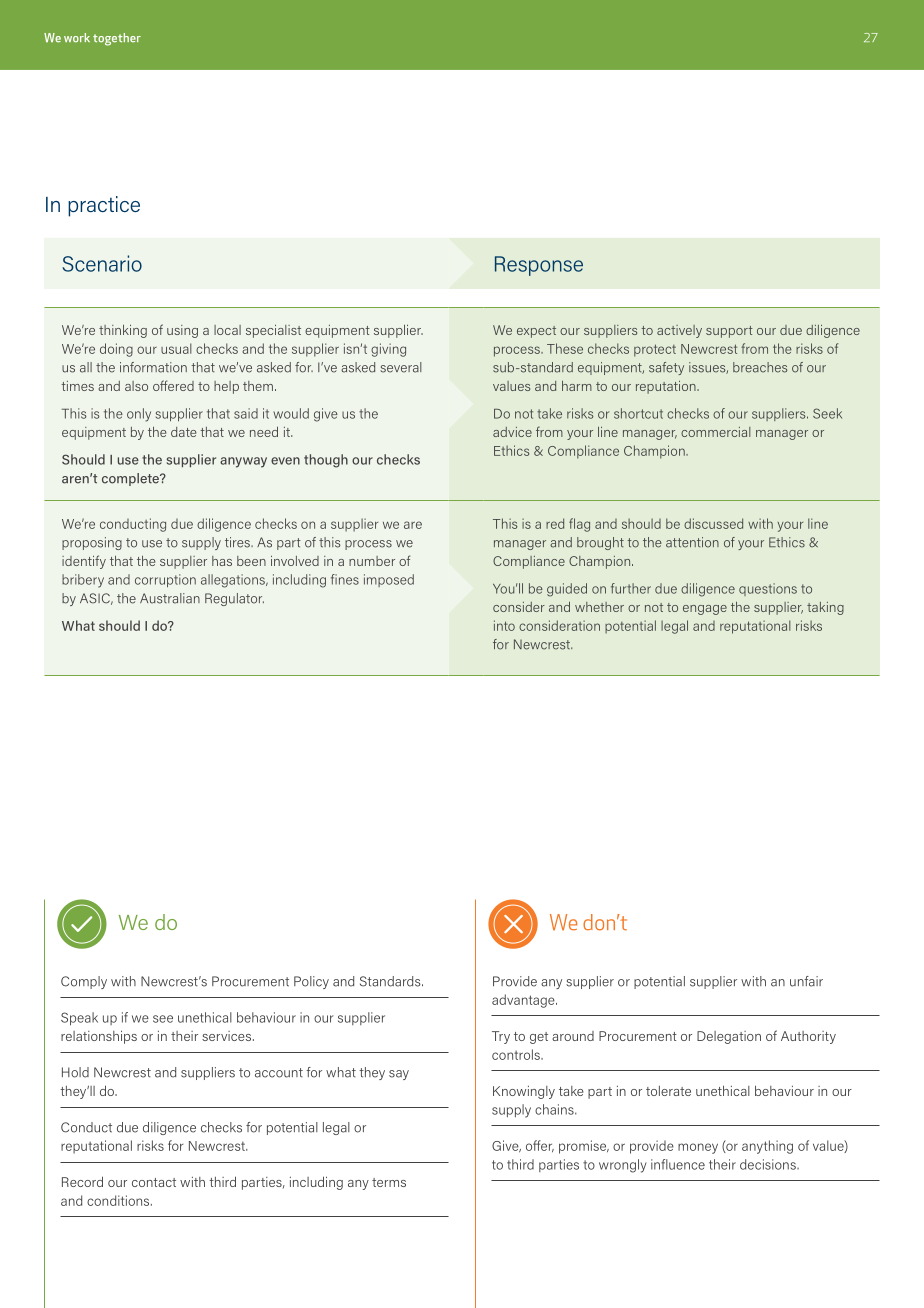  I want to click on Australian, so click(170, 598).
